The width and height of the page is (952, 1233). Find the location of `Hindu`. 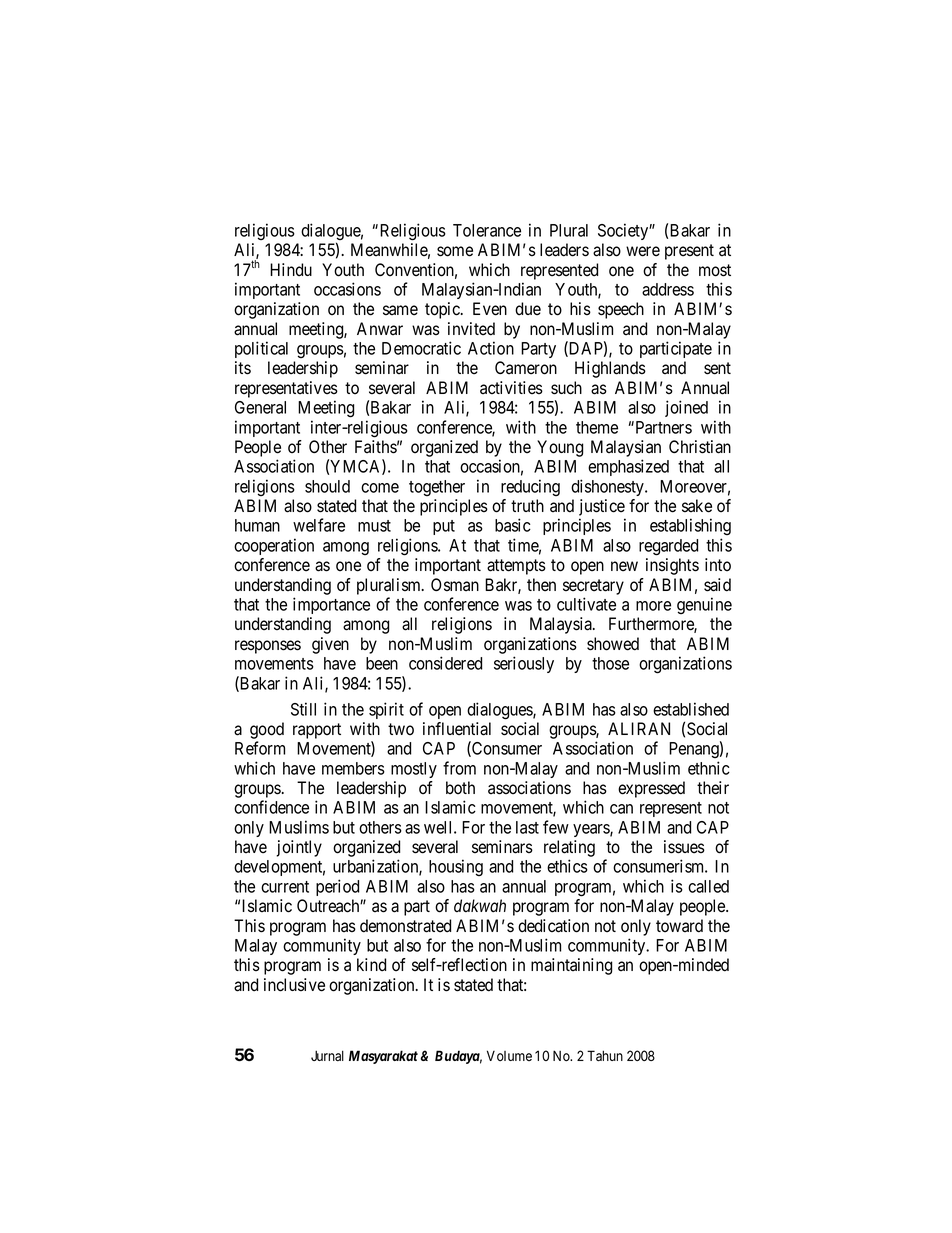

Hindu is located at coordinates (291, 270).
